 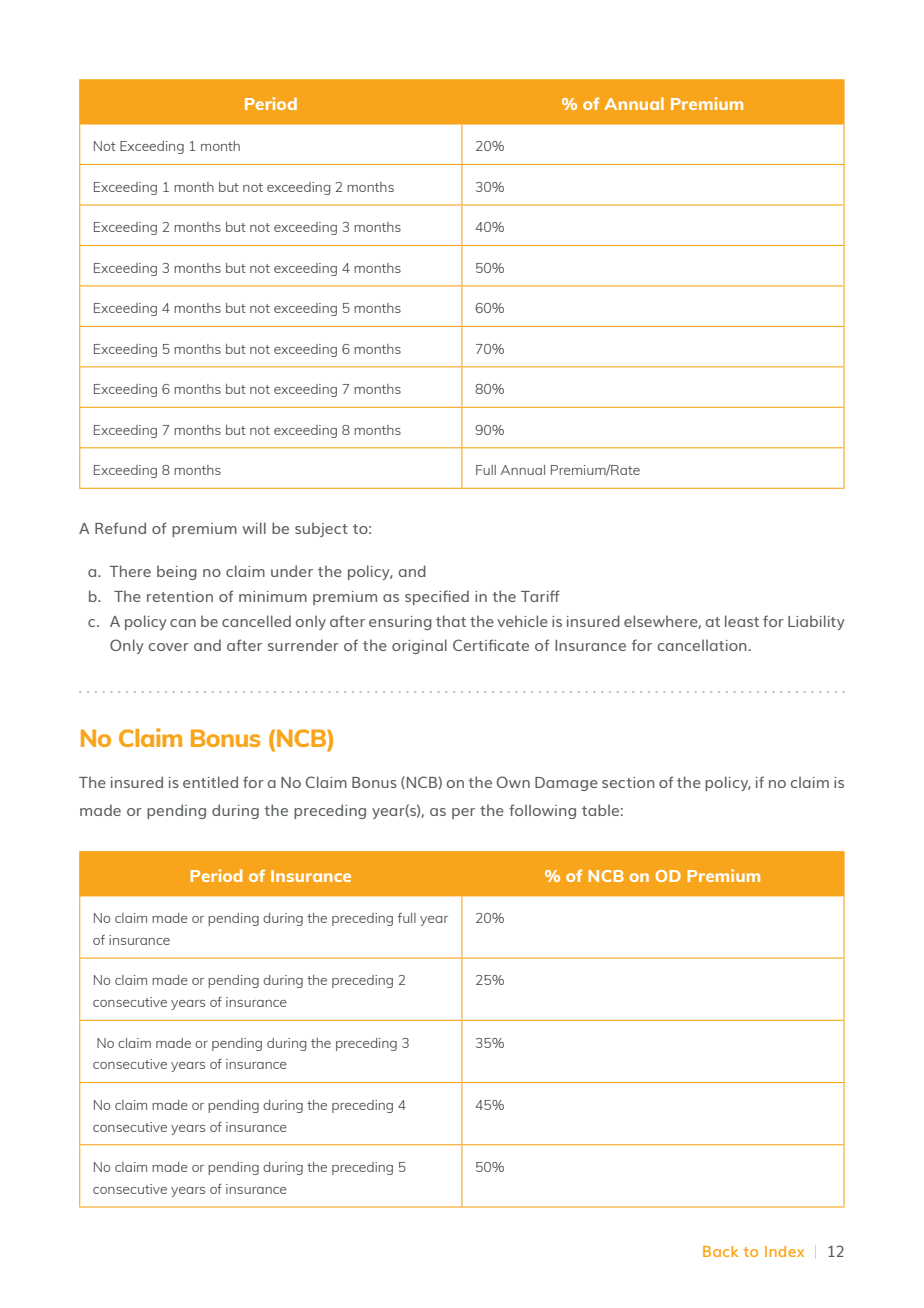 I want to click on section, so click(x=628, y=782).
